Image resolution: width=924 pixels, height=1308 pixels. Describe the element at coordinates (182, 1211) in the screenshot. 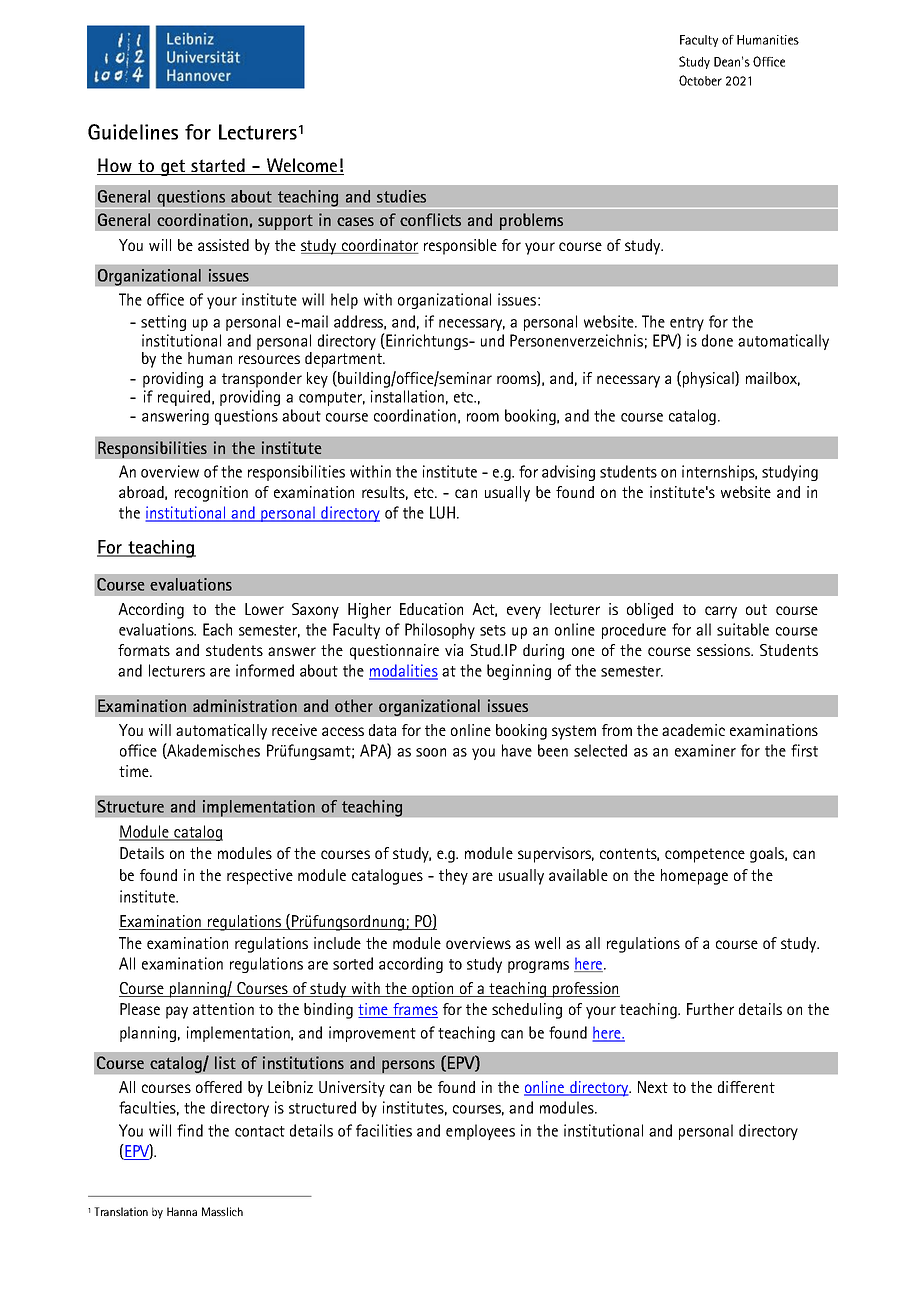

I see `Hanna` at that location.
